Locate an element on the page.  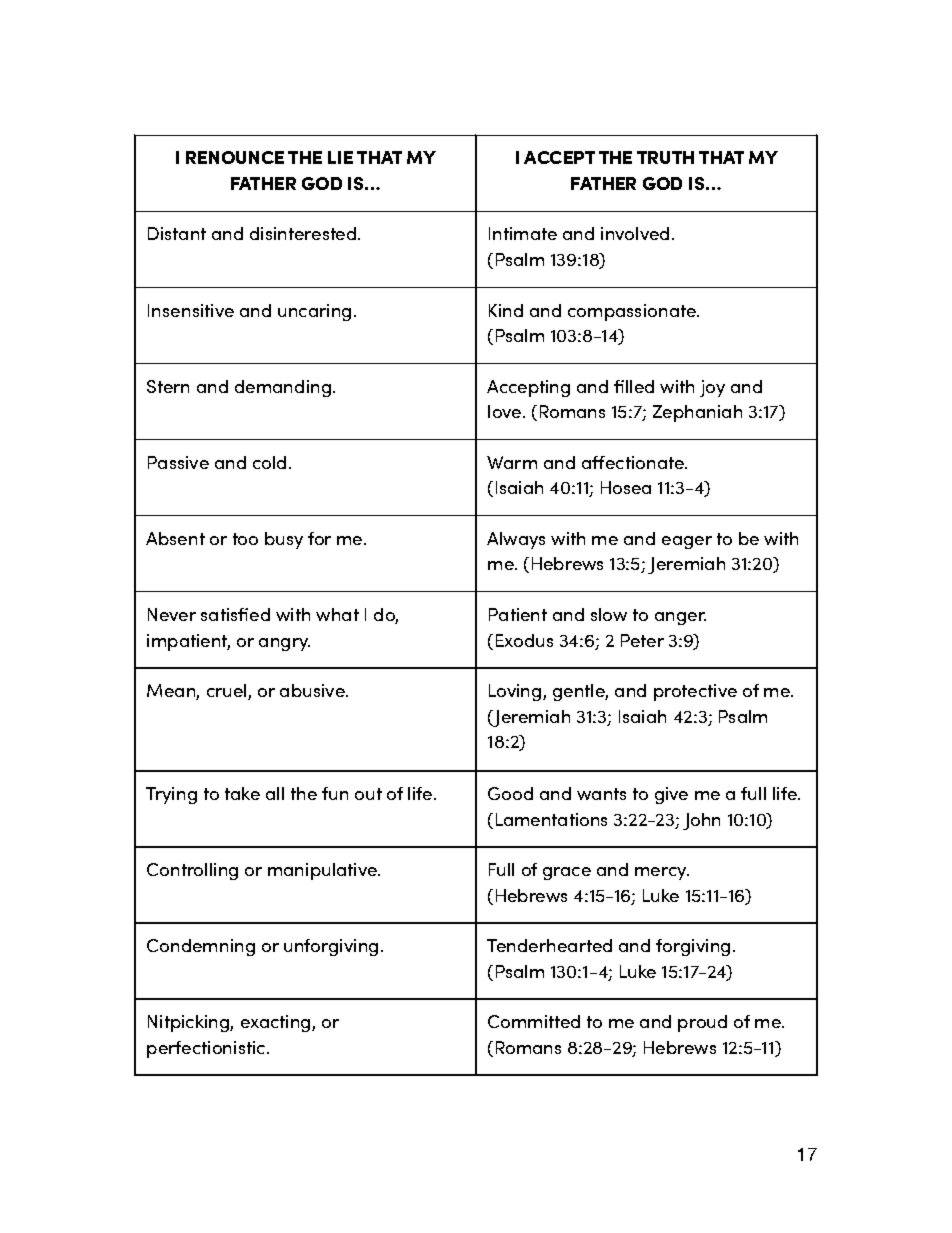
RENOUNCE is located at coordinates (235, 157).
